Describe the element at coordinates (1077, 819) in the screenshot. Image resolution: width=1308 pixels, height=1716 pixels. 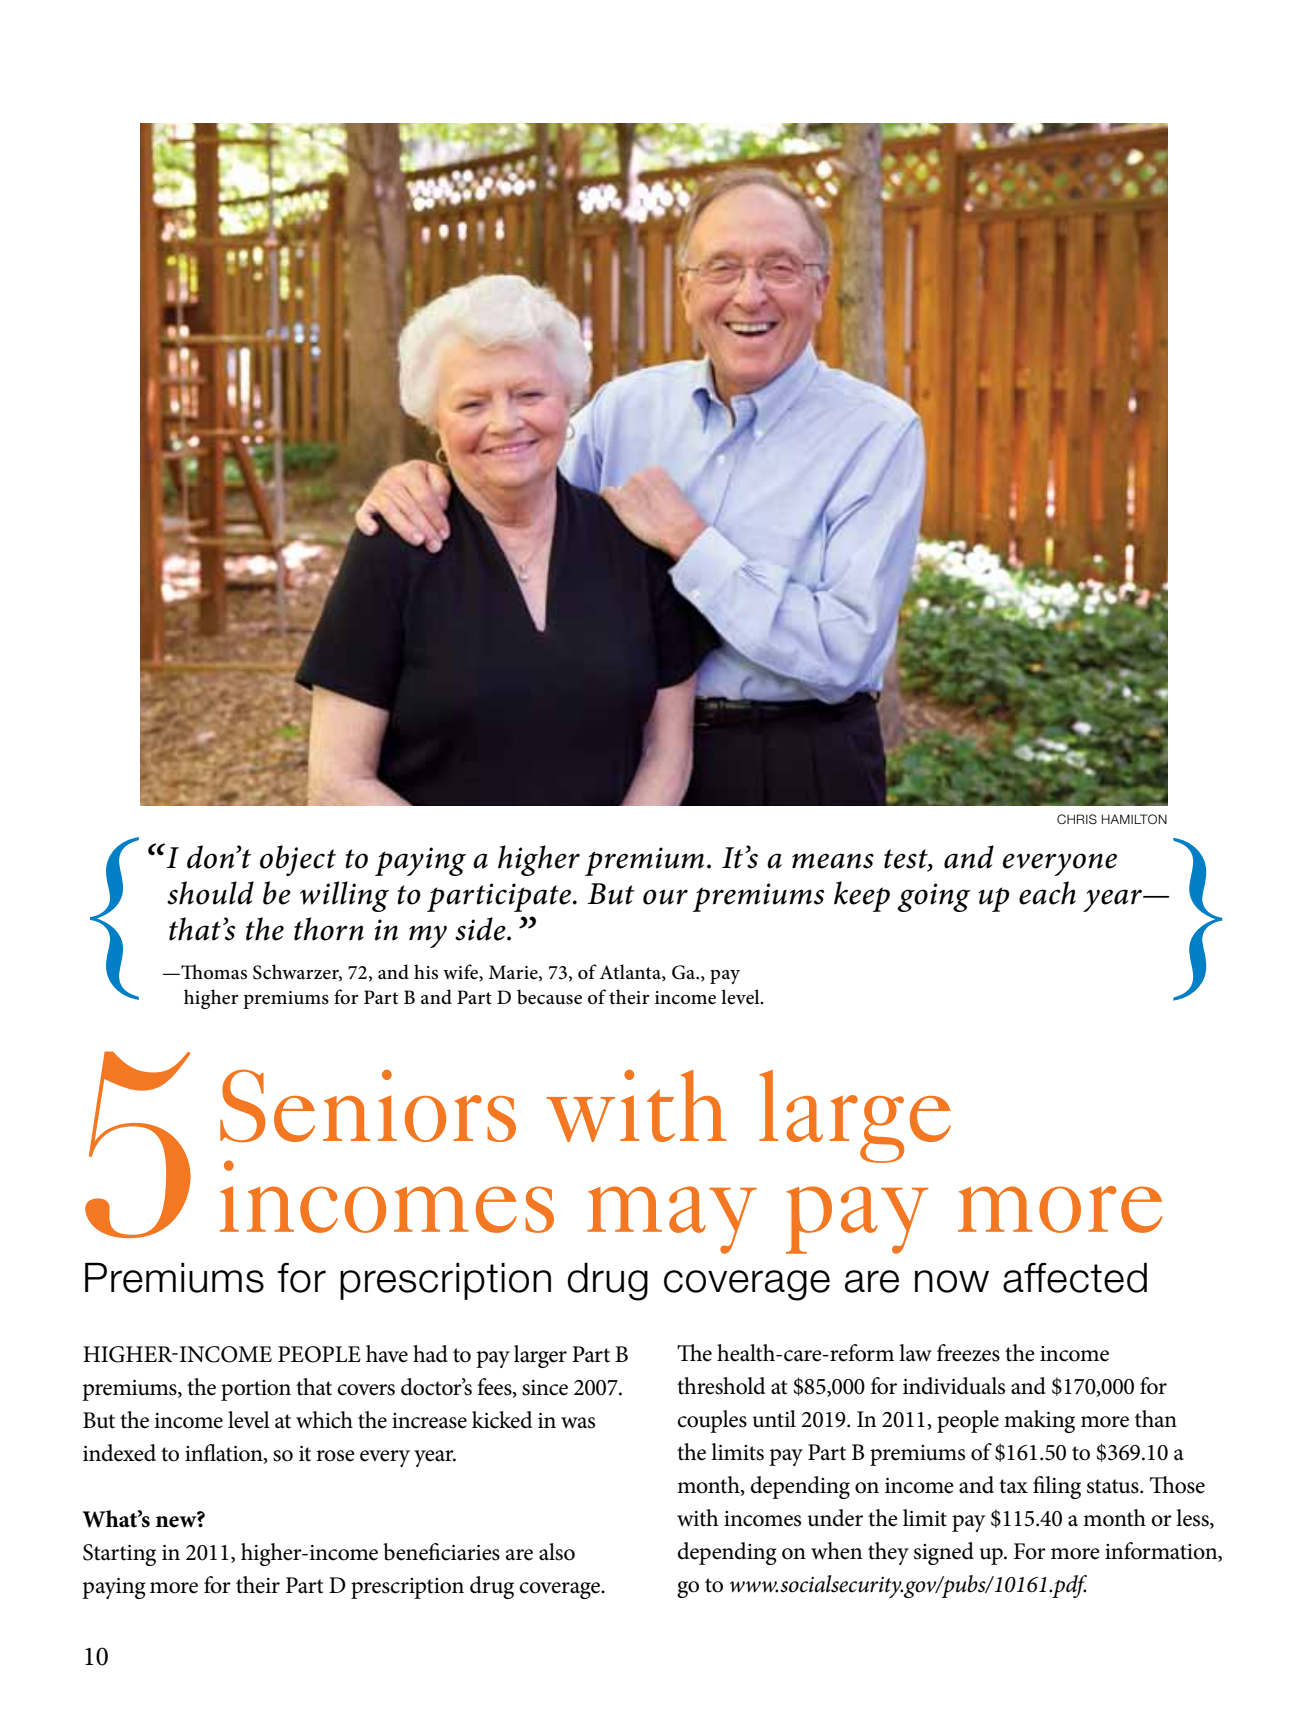
I see `chris` at that location.
